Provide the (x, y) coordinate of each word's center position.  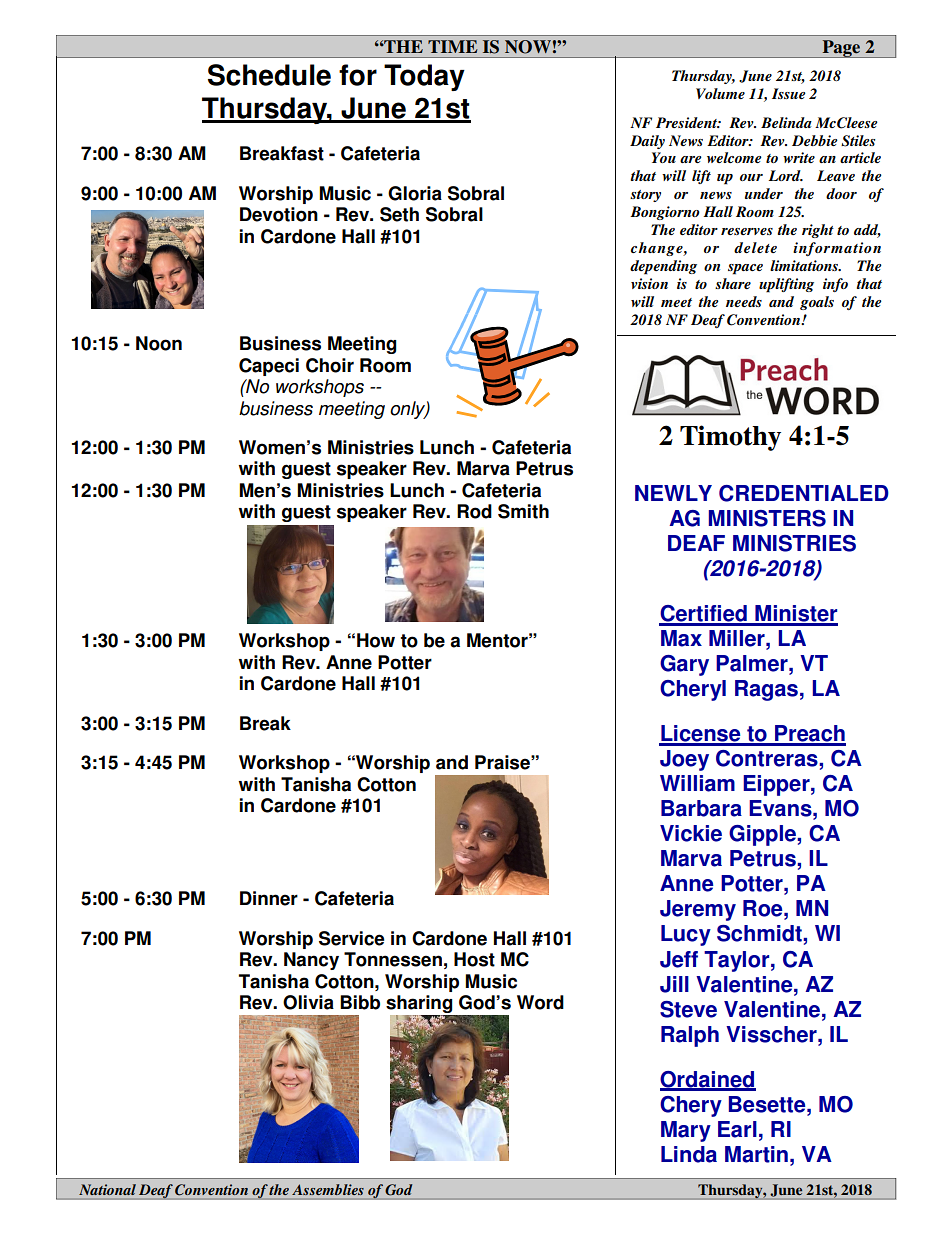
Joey (684, 760)
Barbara (701, 808)
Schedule (269, 75)
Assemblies (328, 1189)
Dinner (269, 898)
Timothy (730, 438)
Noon (159, 343)
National (107, 1189)
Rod (474, 511)
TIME (452, 46)
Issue (789, 93)
